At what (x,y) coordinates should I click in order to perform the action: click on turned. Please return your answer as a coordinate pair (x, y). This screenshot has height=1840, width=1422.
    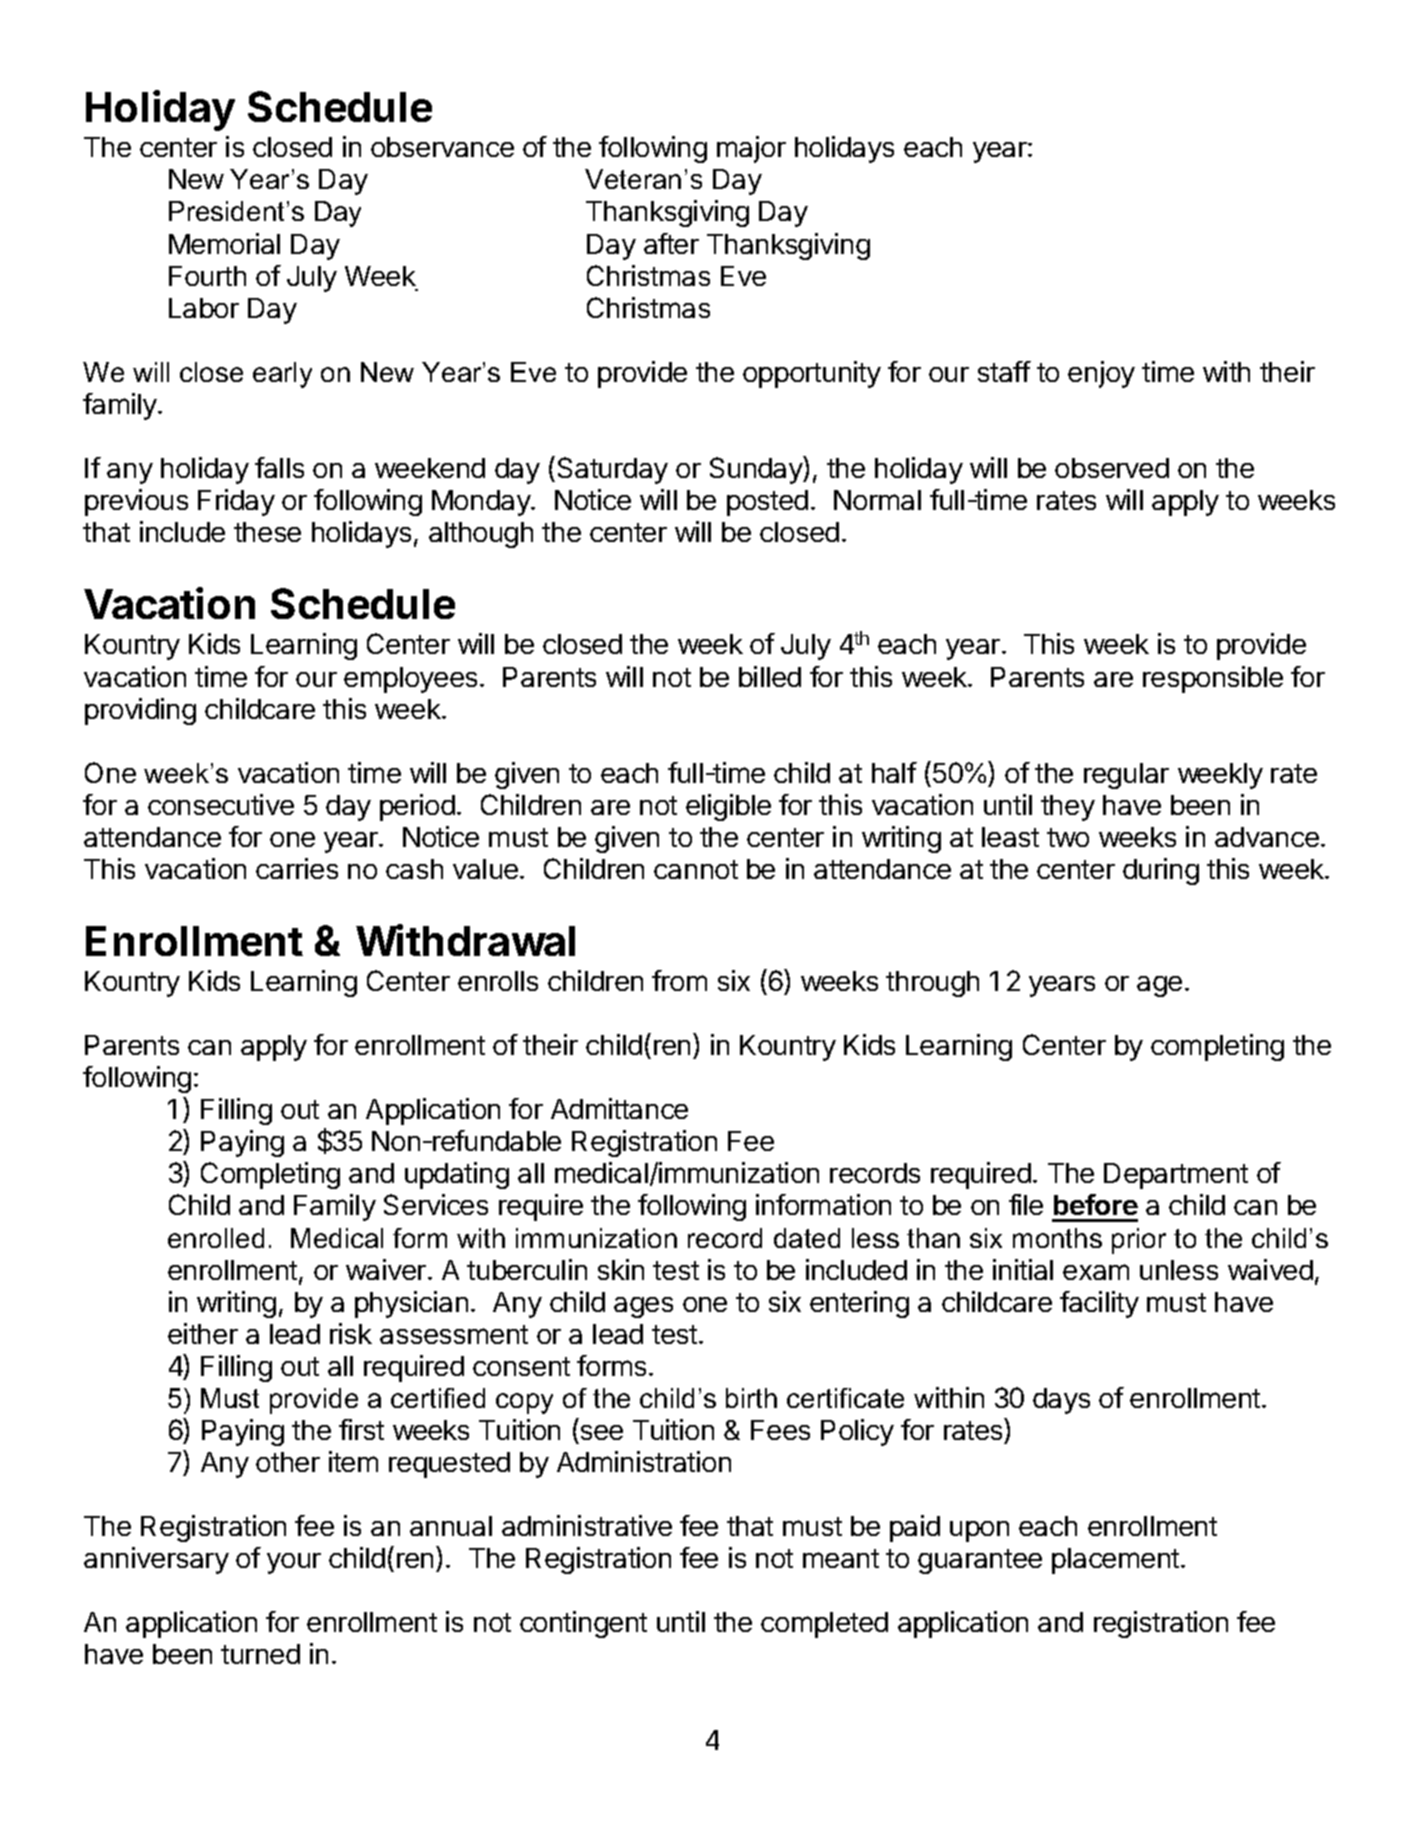
    Looking at the image, I should click on (260, 1654).
